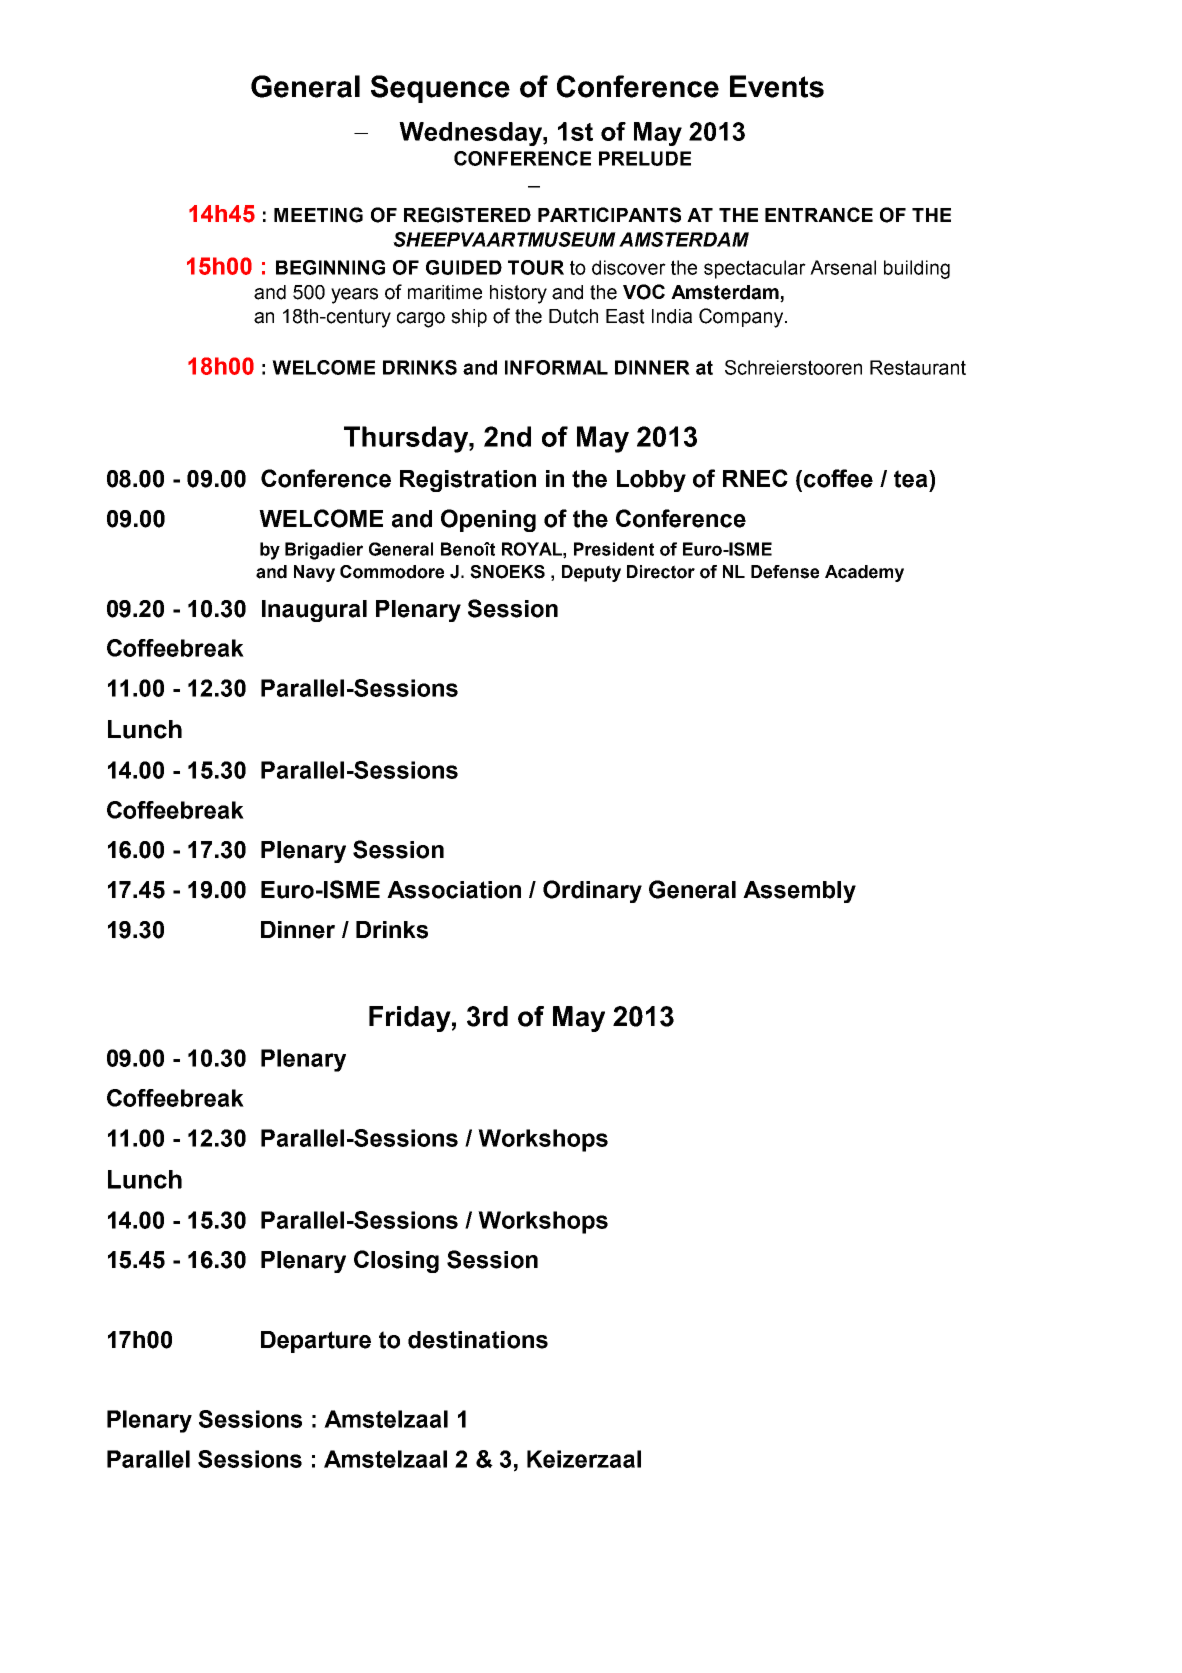 Image resolution: width=1182 pixels, height=1673 pixels. Describe the element at coordinates (396, 1261) in the screenshot. I see `Closing` at that location.
